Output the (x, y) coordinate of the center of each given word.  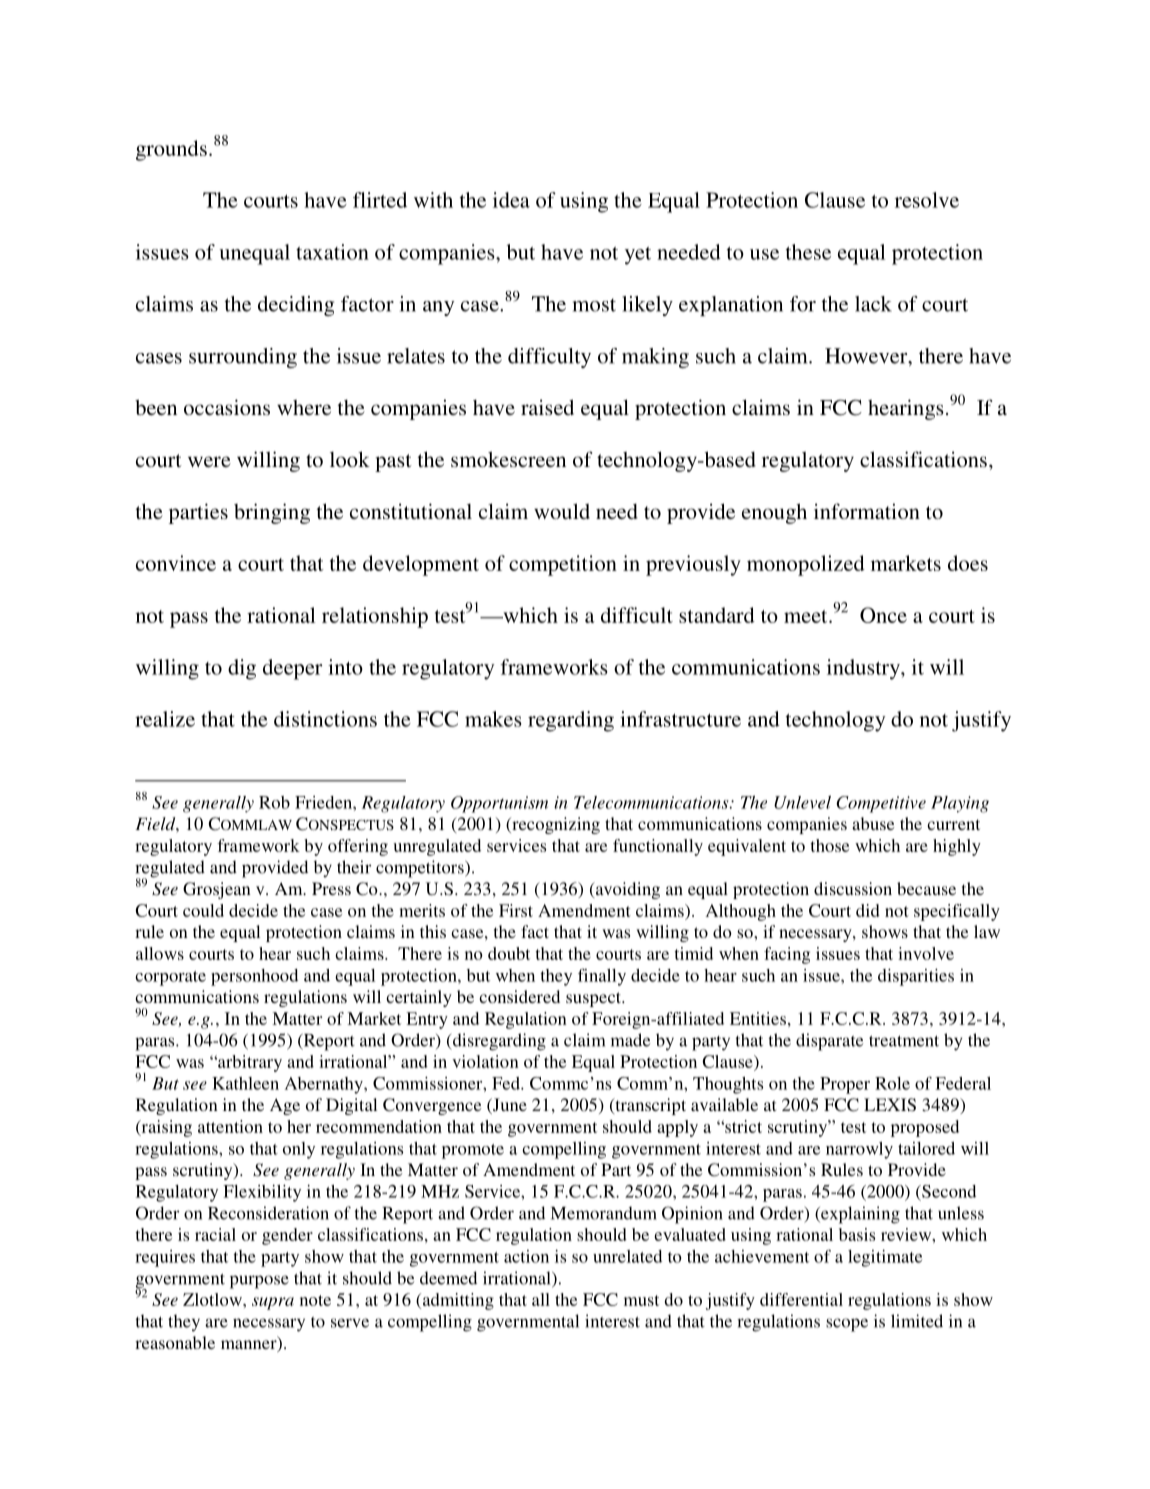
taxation (332, 252)
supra (273, 1303)
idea (511, 200)
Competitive (881, 804)
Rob (274, 802)
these (808, 252)
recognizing (555, 825)
